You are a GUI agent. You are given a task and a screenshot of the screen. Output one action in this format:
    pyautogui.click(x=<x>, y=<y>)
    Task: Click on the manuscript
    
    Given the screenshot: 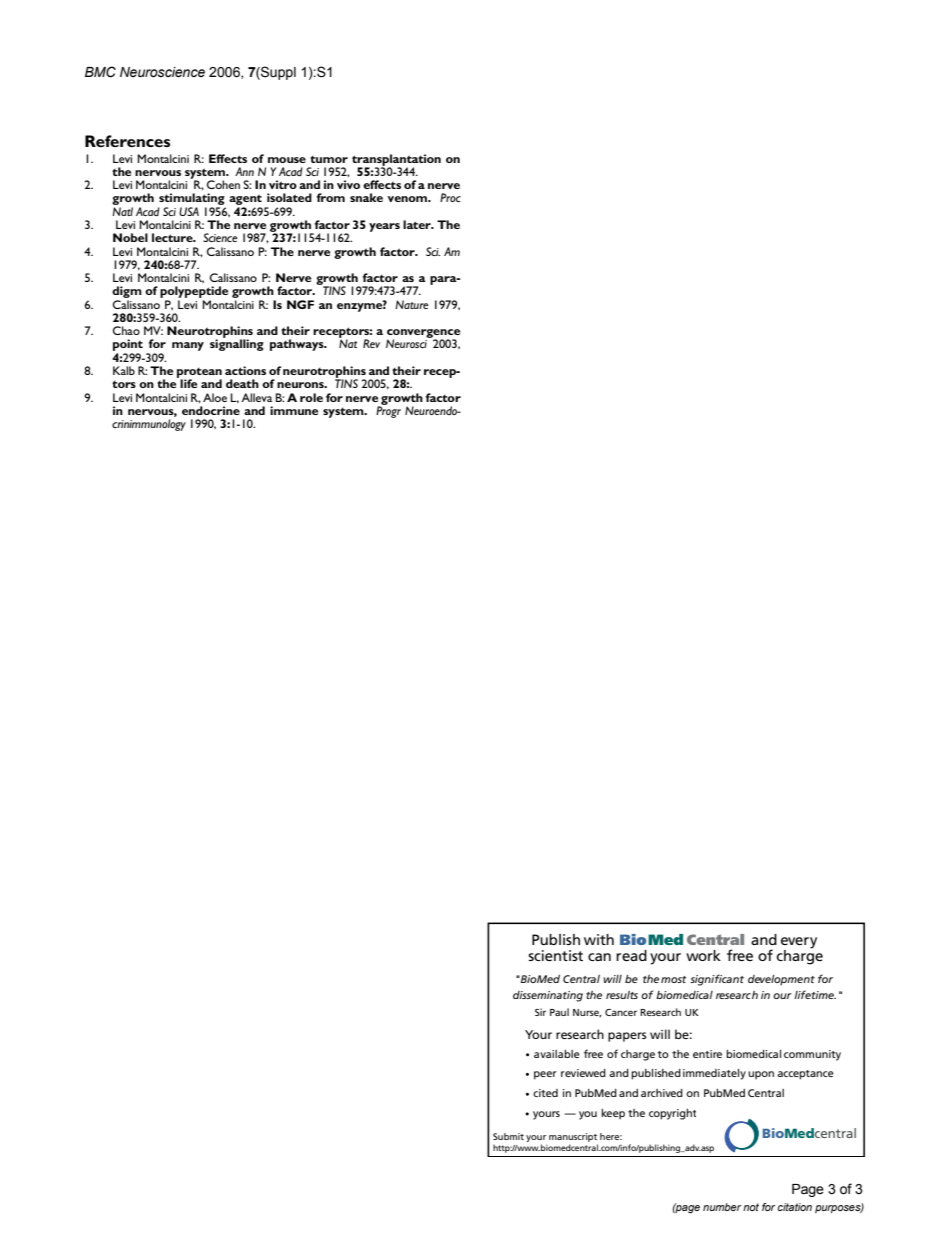 What is the action you would take?
    pyautogui.click(x=573, y=1137)
